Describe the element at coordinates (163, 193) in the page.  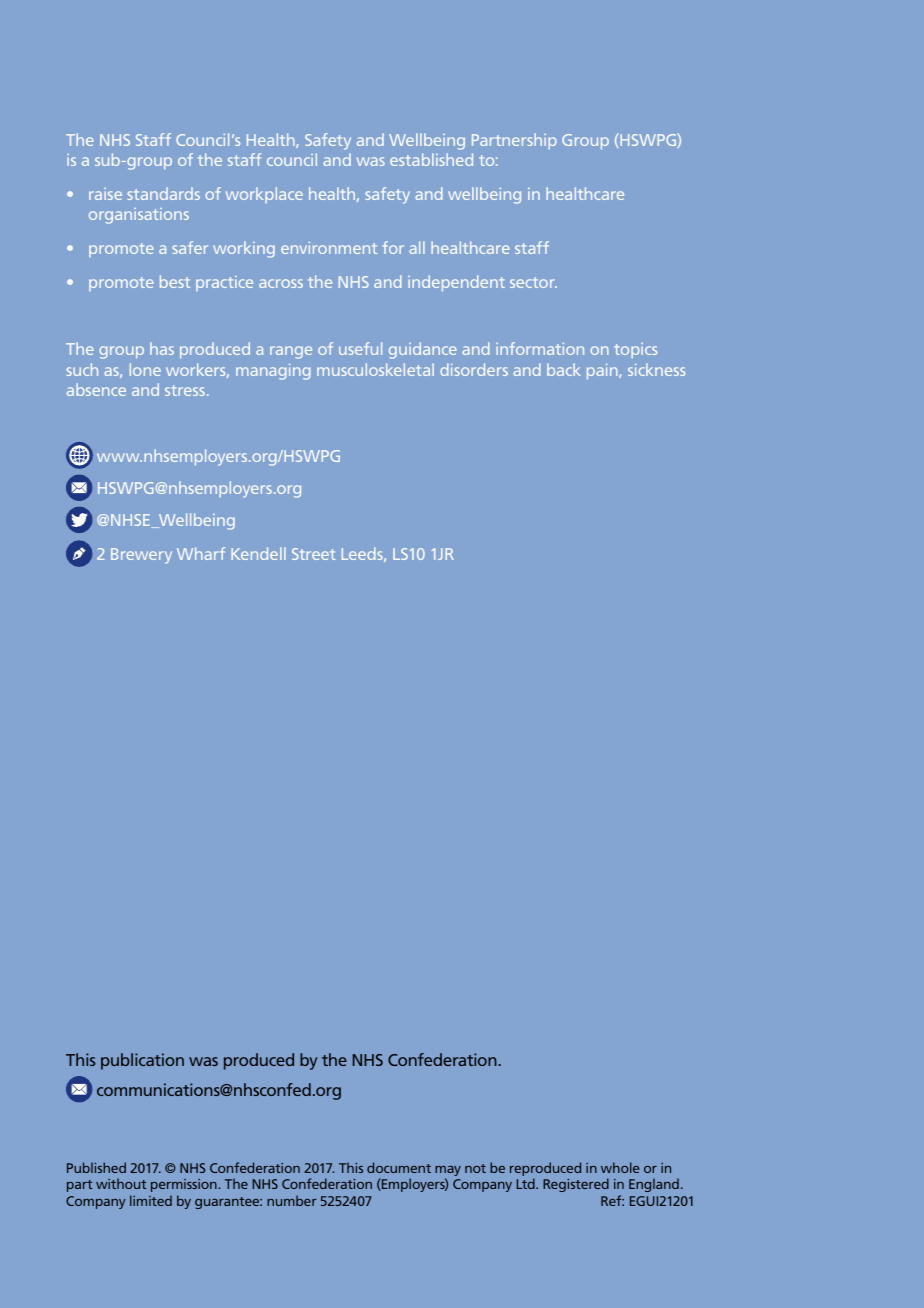
I see `standards` at that location.
